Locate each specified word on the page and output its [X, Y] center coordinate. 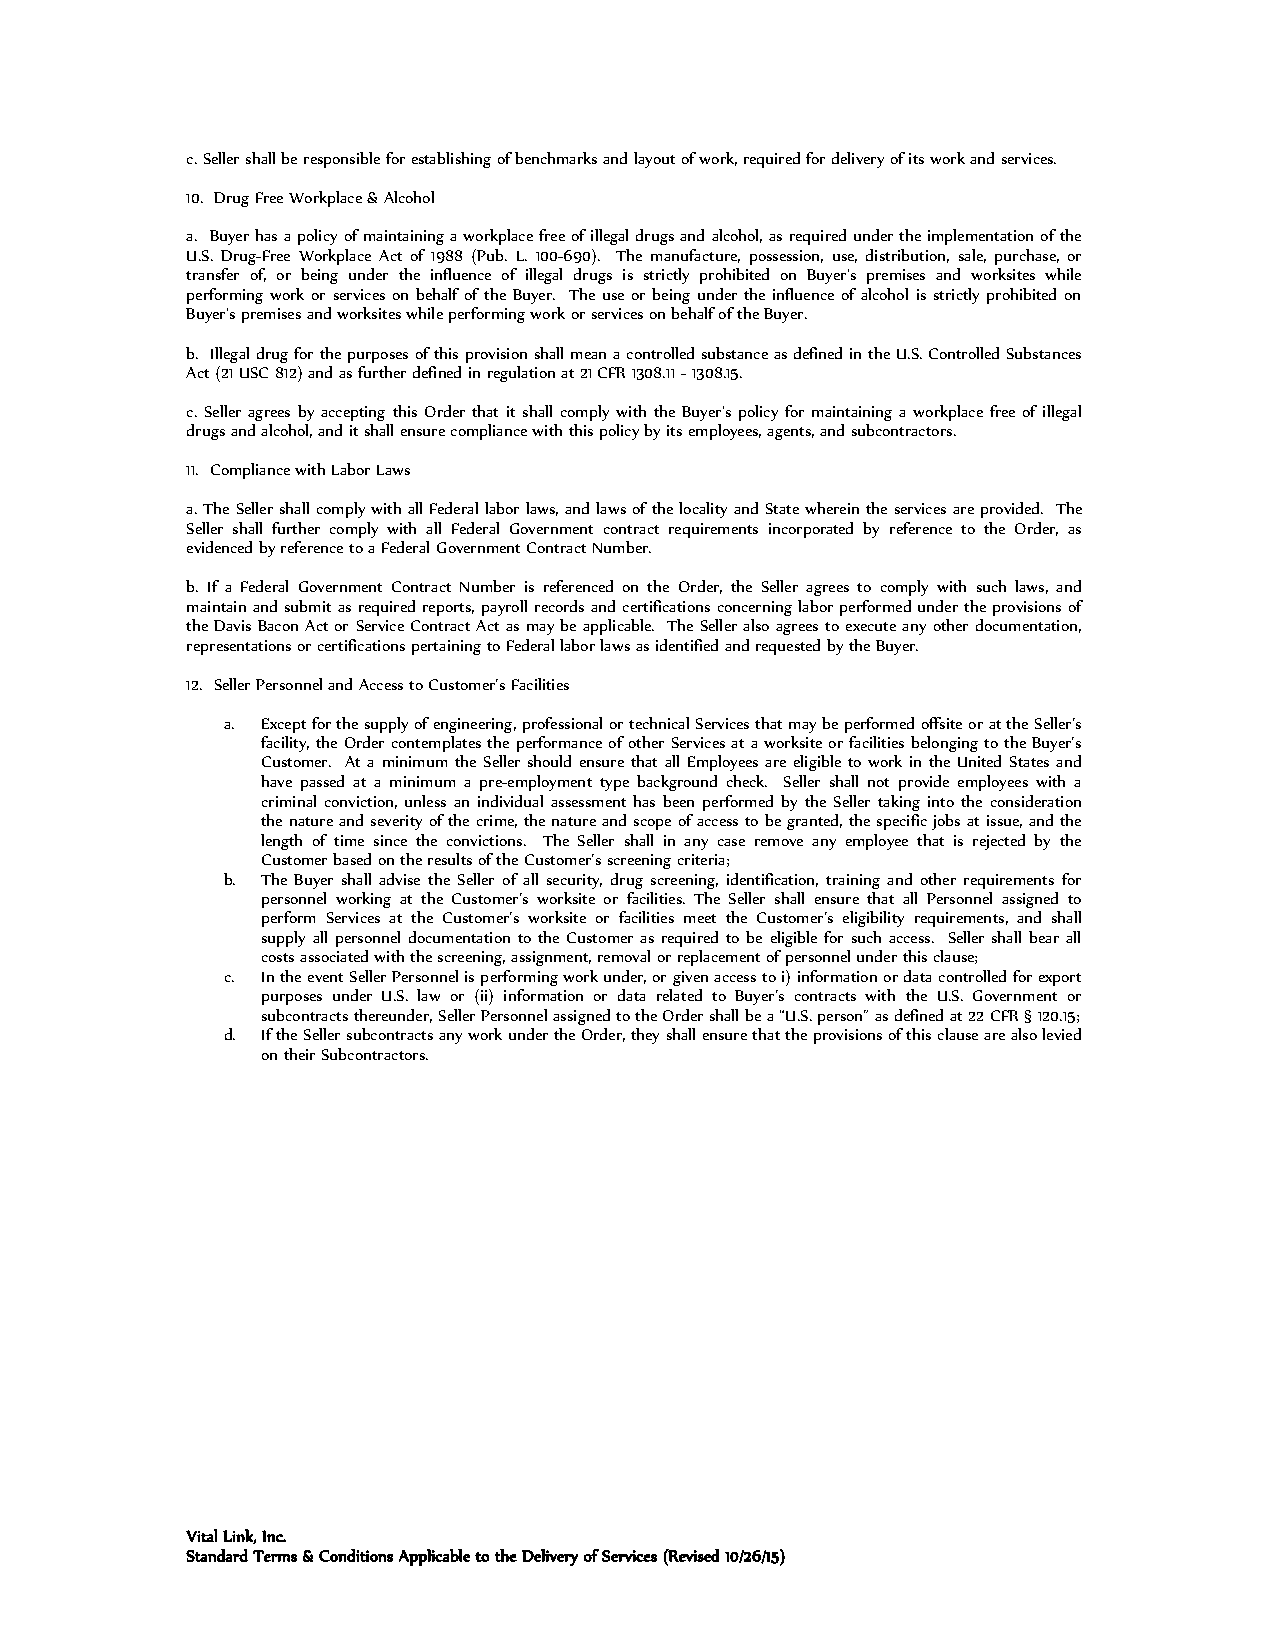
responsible [342, 160]
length [281, 842]
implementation [980, 237]
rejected [999, 842]
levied [1061, 1034]
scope [652, 824]
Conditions [356, 1555]
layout [654, 160]
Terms [275, 1556]
